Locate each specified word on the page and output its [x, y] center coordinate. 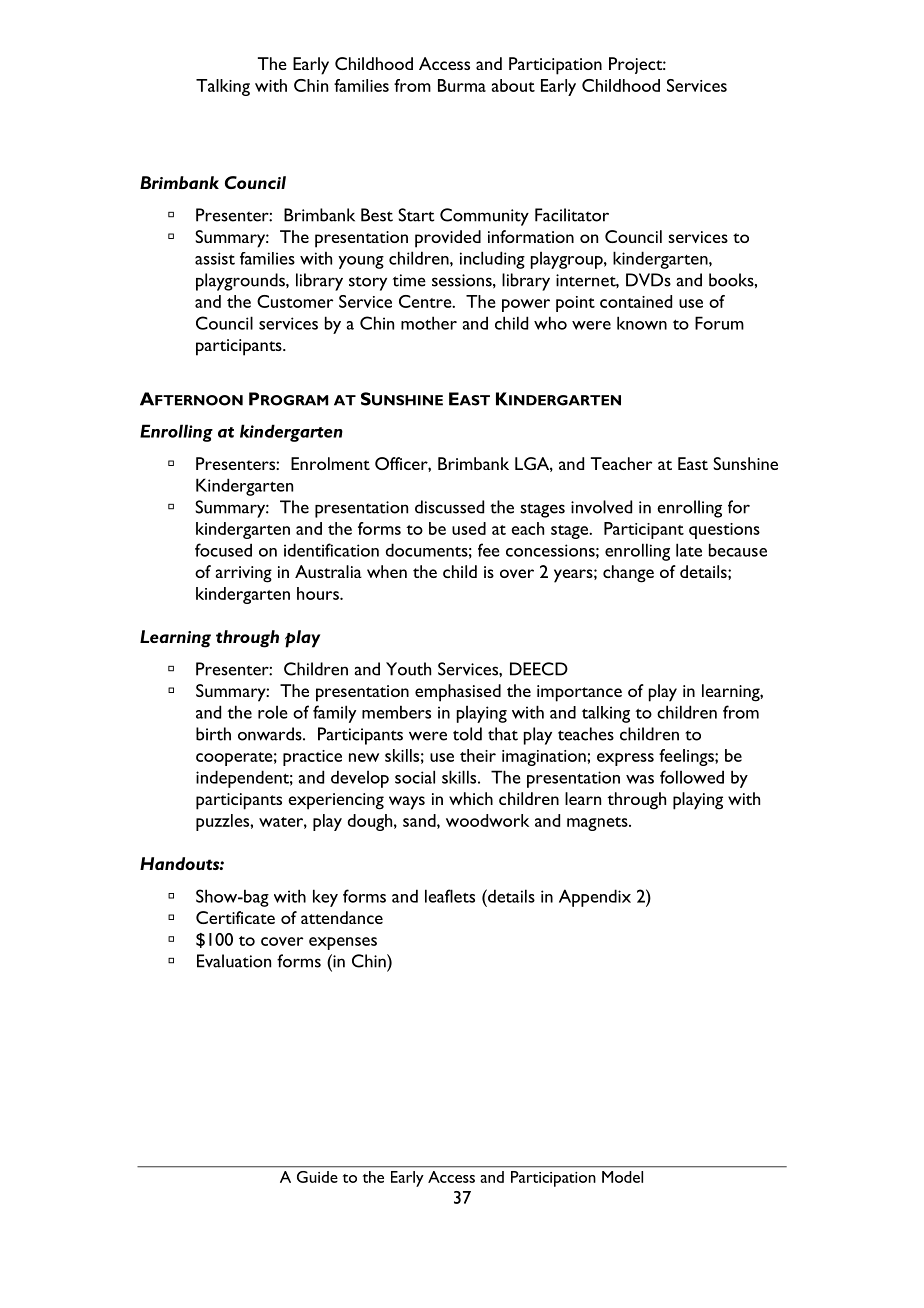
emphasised [458, 693]
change [628, 574]
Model [622, 1177]
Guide [317, 1177]
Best [377, 215]
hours [319, 593]
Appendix [595, 898]
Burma [462, 85]
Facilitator [572, 215]
